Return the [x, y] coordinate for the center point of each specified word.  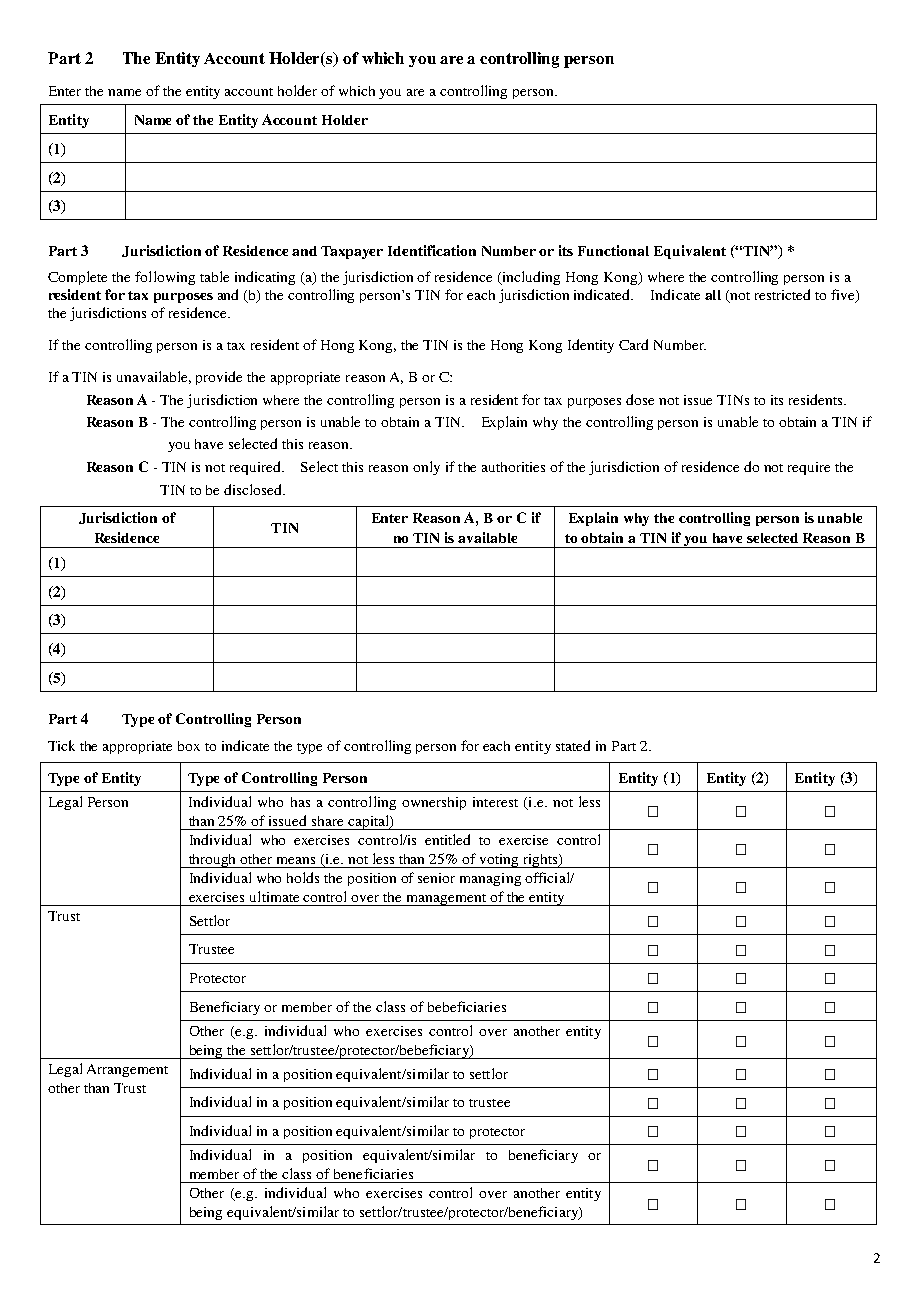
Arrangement [127, 1070]
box [189, 746]
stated [573, 745]
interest [495, 802]
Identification [432, 250]
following [165, 278]
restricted [782, 294]
